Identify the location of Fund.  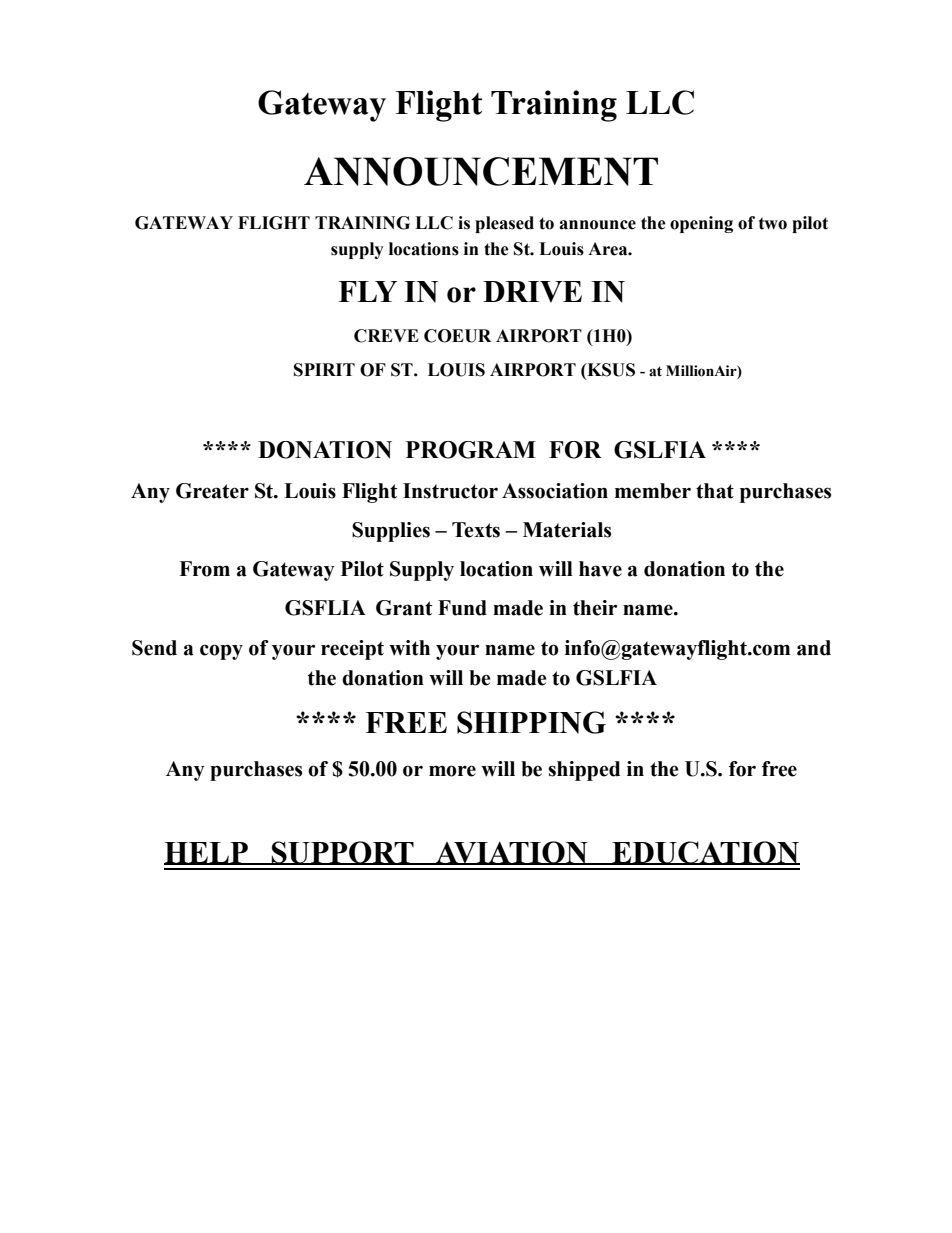
(462, 608).
